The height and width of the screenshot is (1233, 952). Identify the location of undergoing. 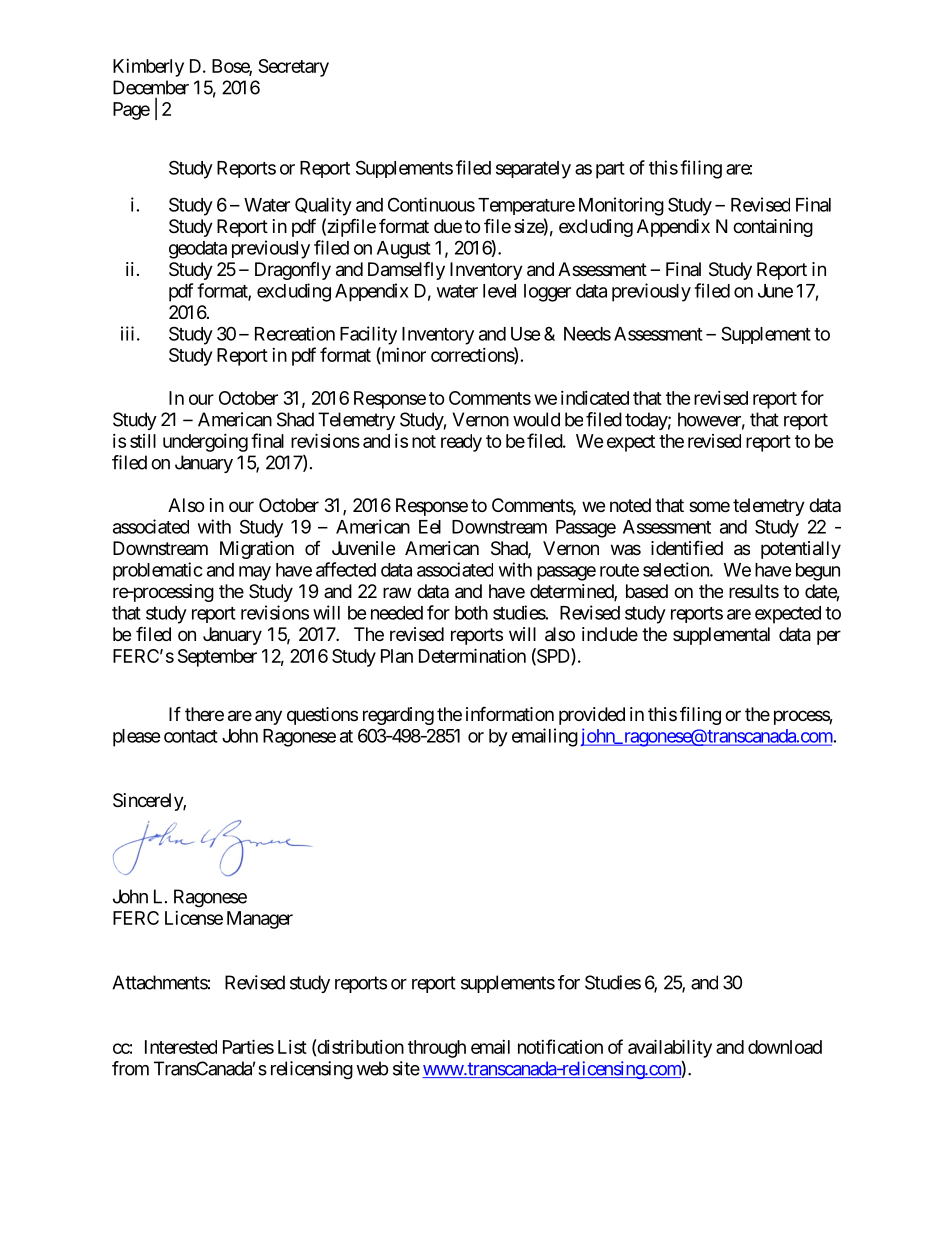
(205, 443).
